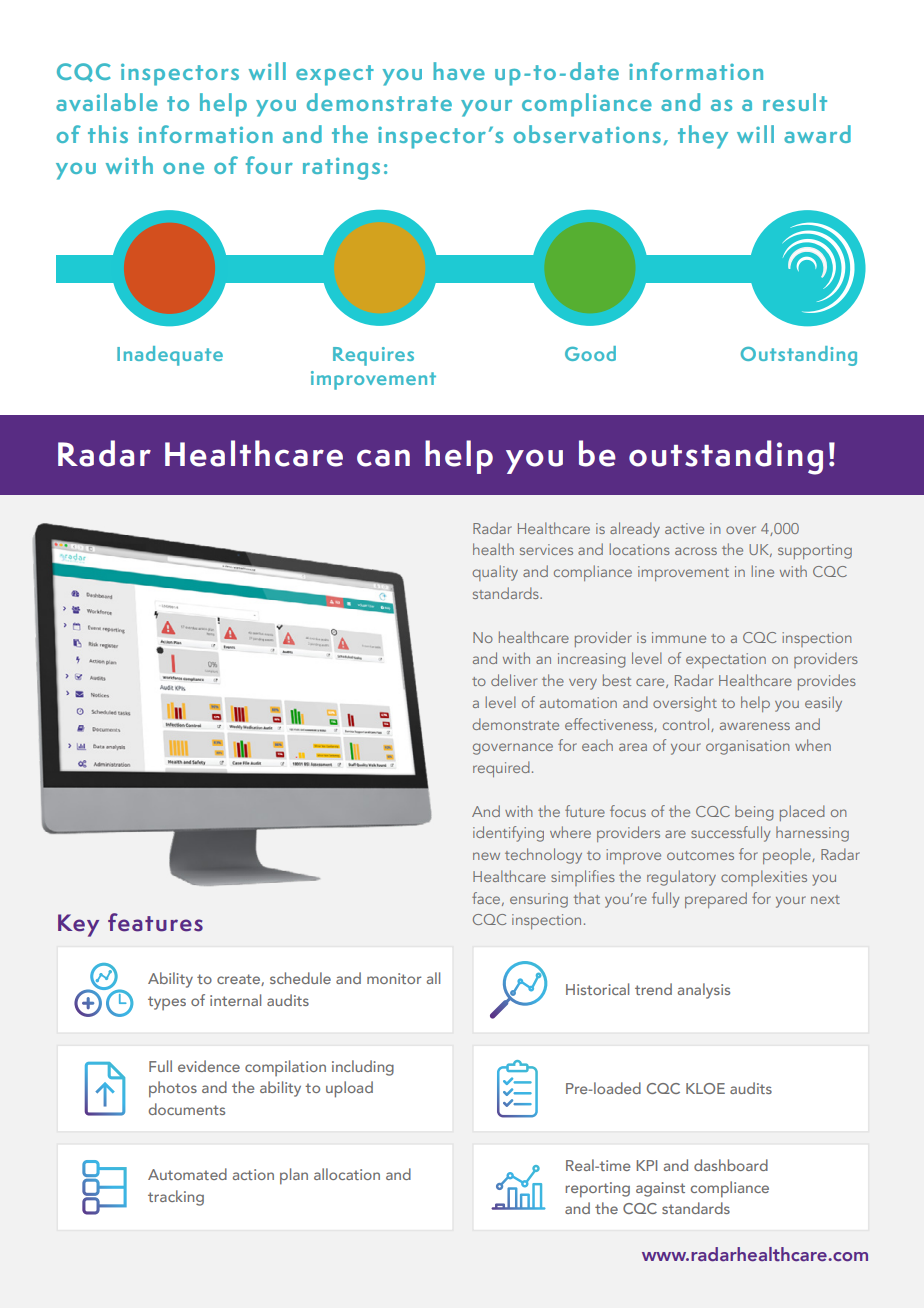  Describe the element at coordinates (459, 71) in the image. I see `have` at that location.
